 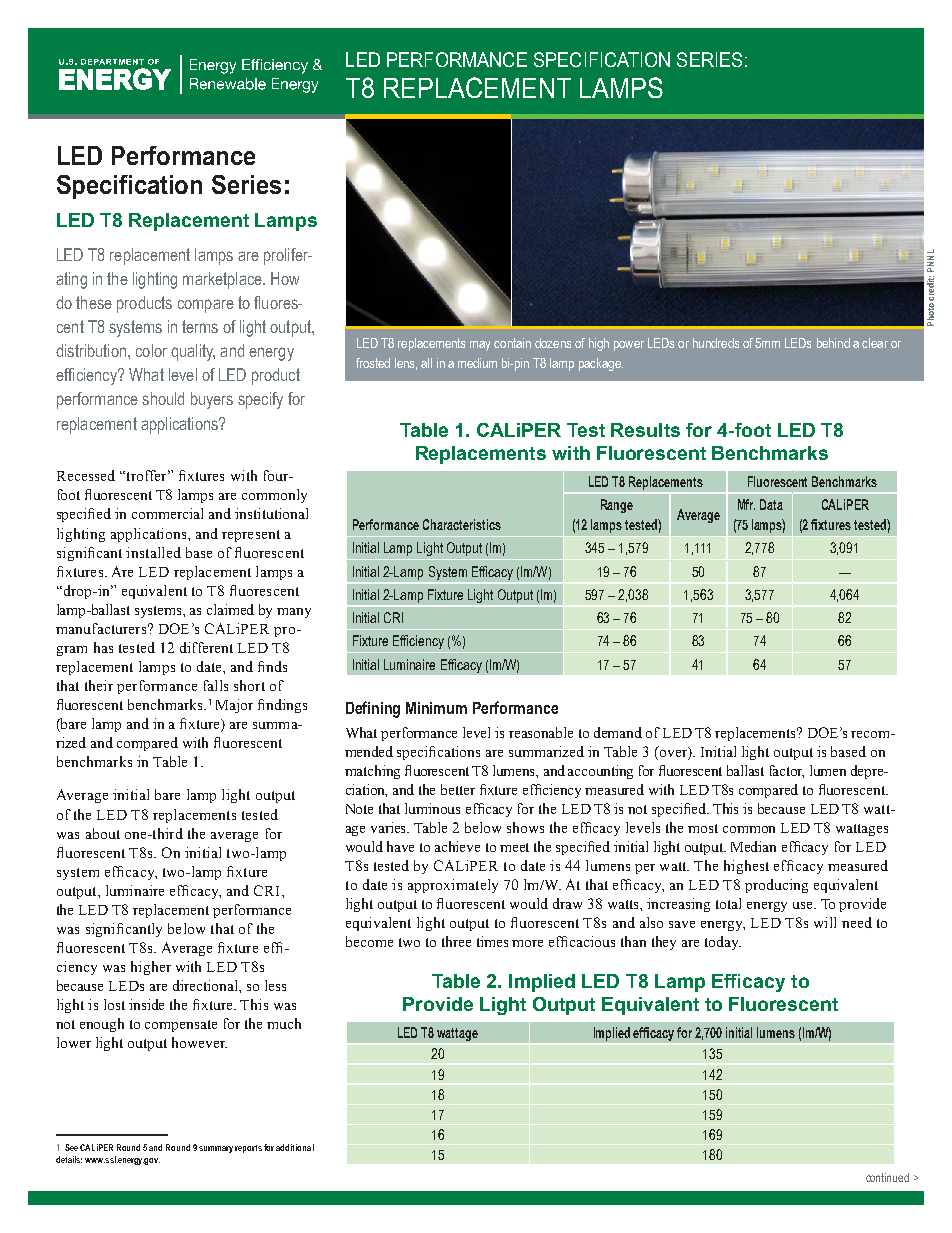 I want to click on Minimum, so click(x=436, y=708).
